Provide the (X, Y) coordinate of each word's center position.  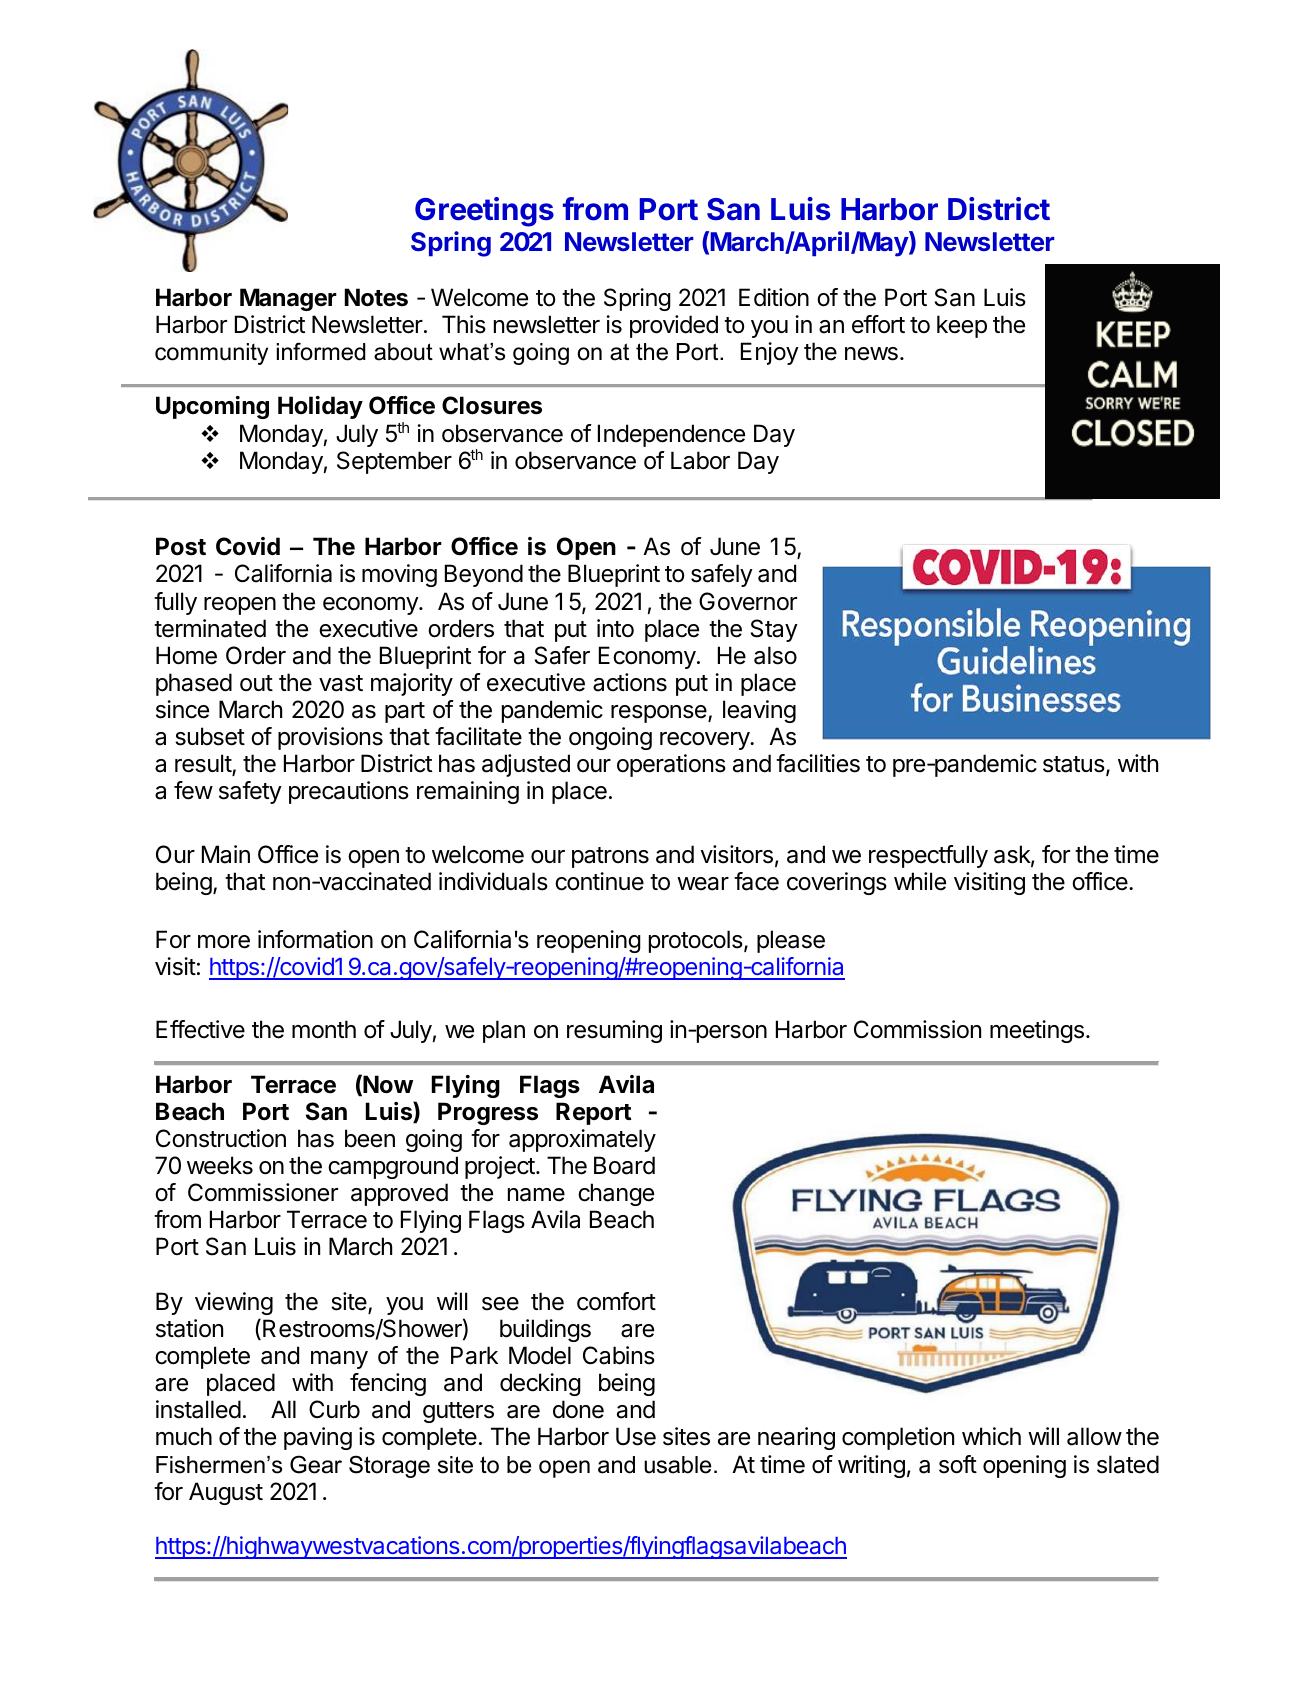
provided (674, 326)
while (920, 881)
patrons (610, 857)
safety (250, 792)
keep (962, 326)
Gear (316, 1464)
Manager (288, 299)
